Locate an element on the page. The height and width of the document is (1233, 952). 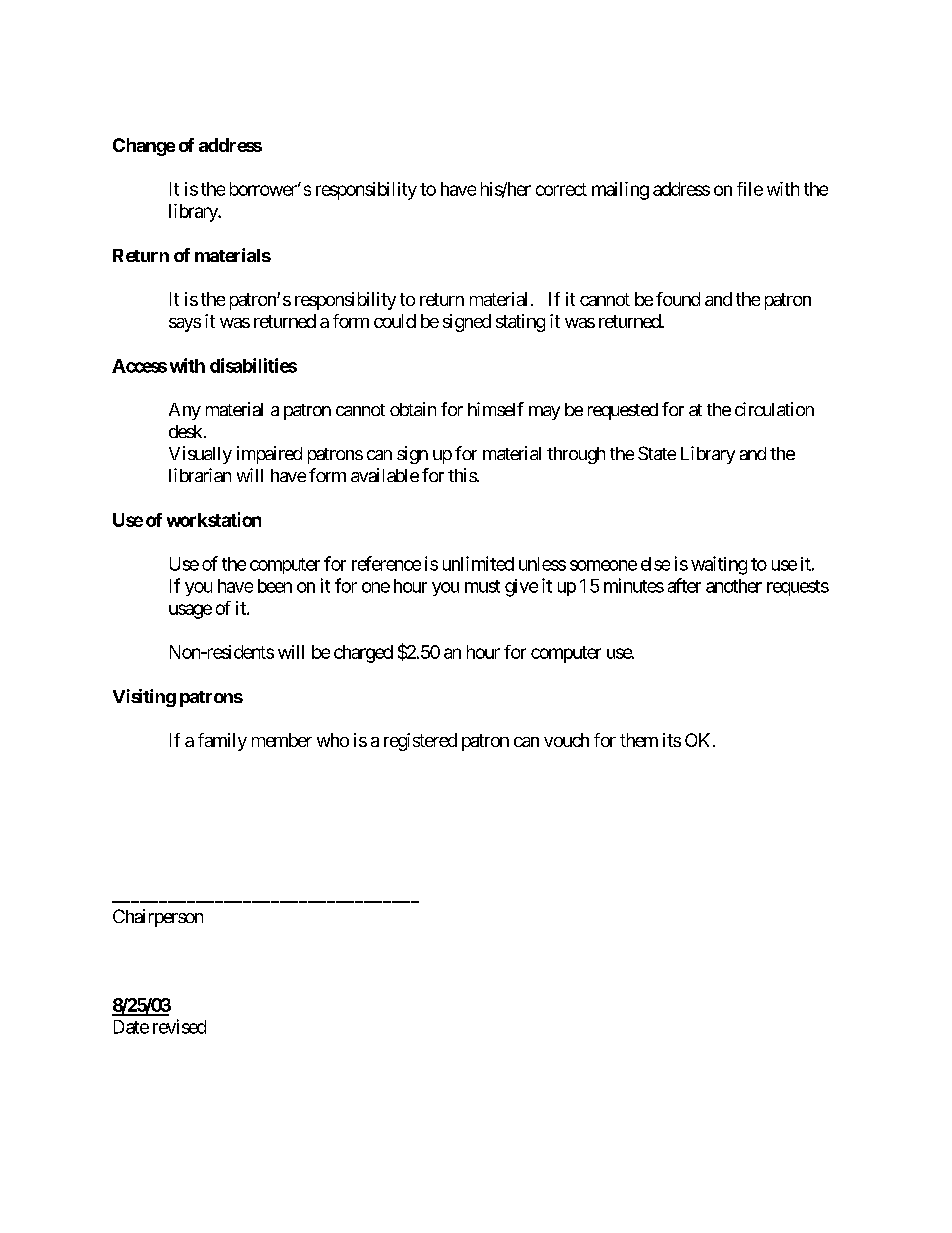
himself is located at coordinates (496, 409).
